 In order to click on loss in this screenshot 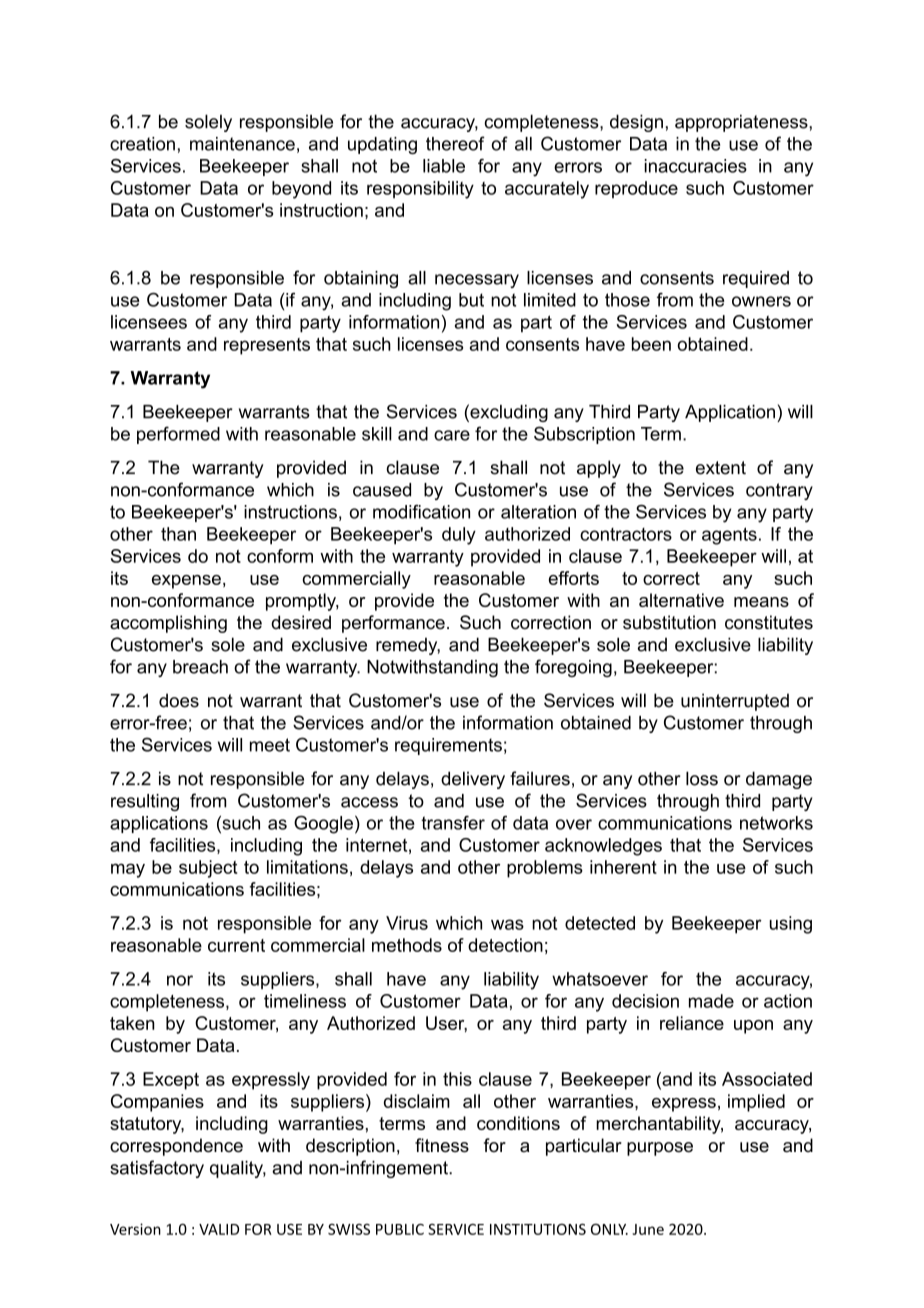, I will do `click(702, 778)`.
